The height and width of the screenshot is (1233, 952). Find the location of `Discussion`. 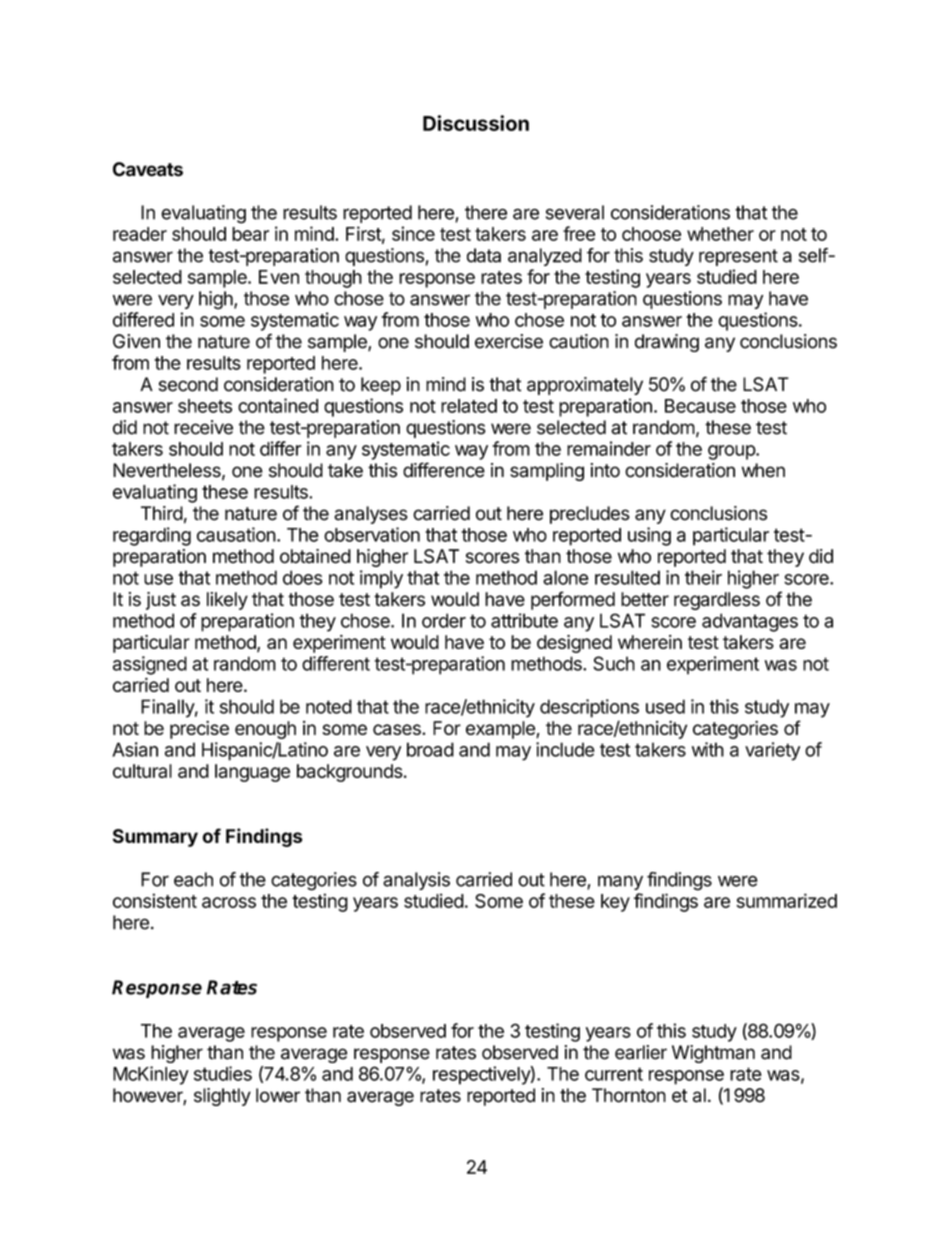

Discussion is located at coordinates (476, 123).
